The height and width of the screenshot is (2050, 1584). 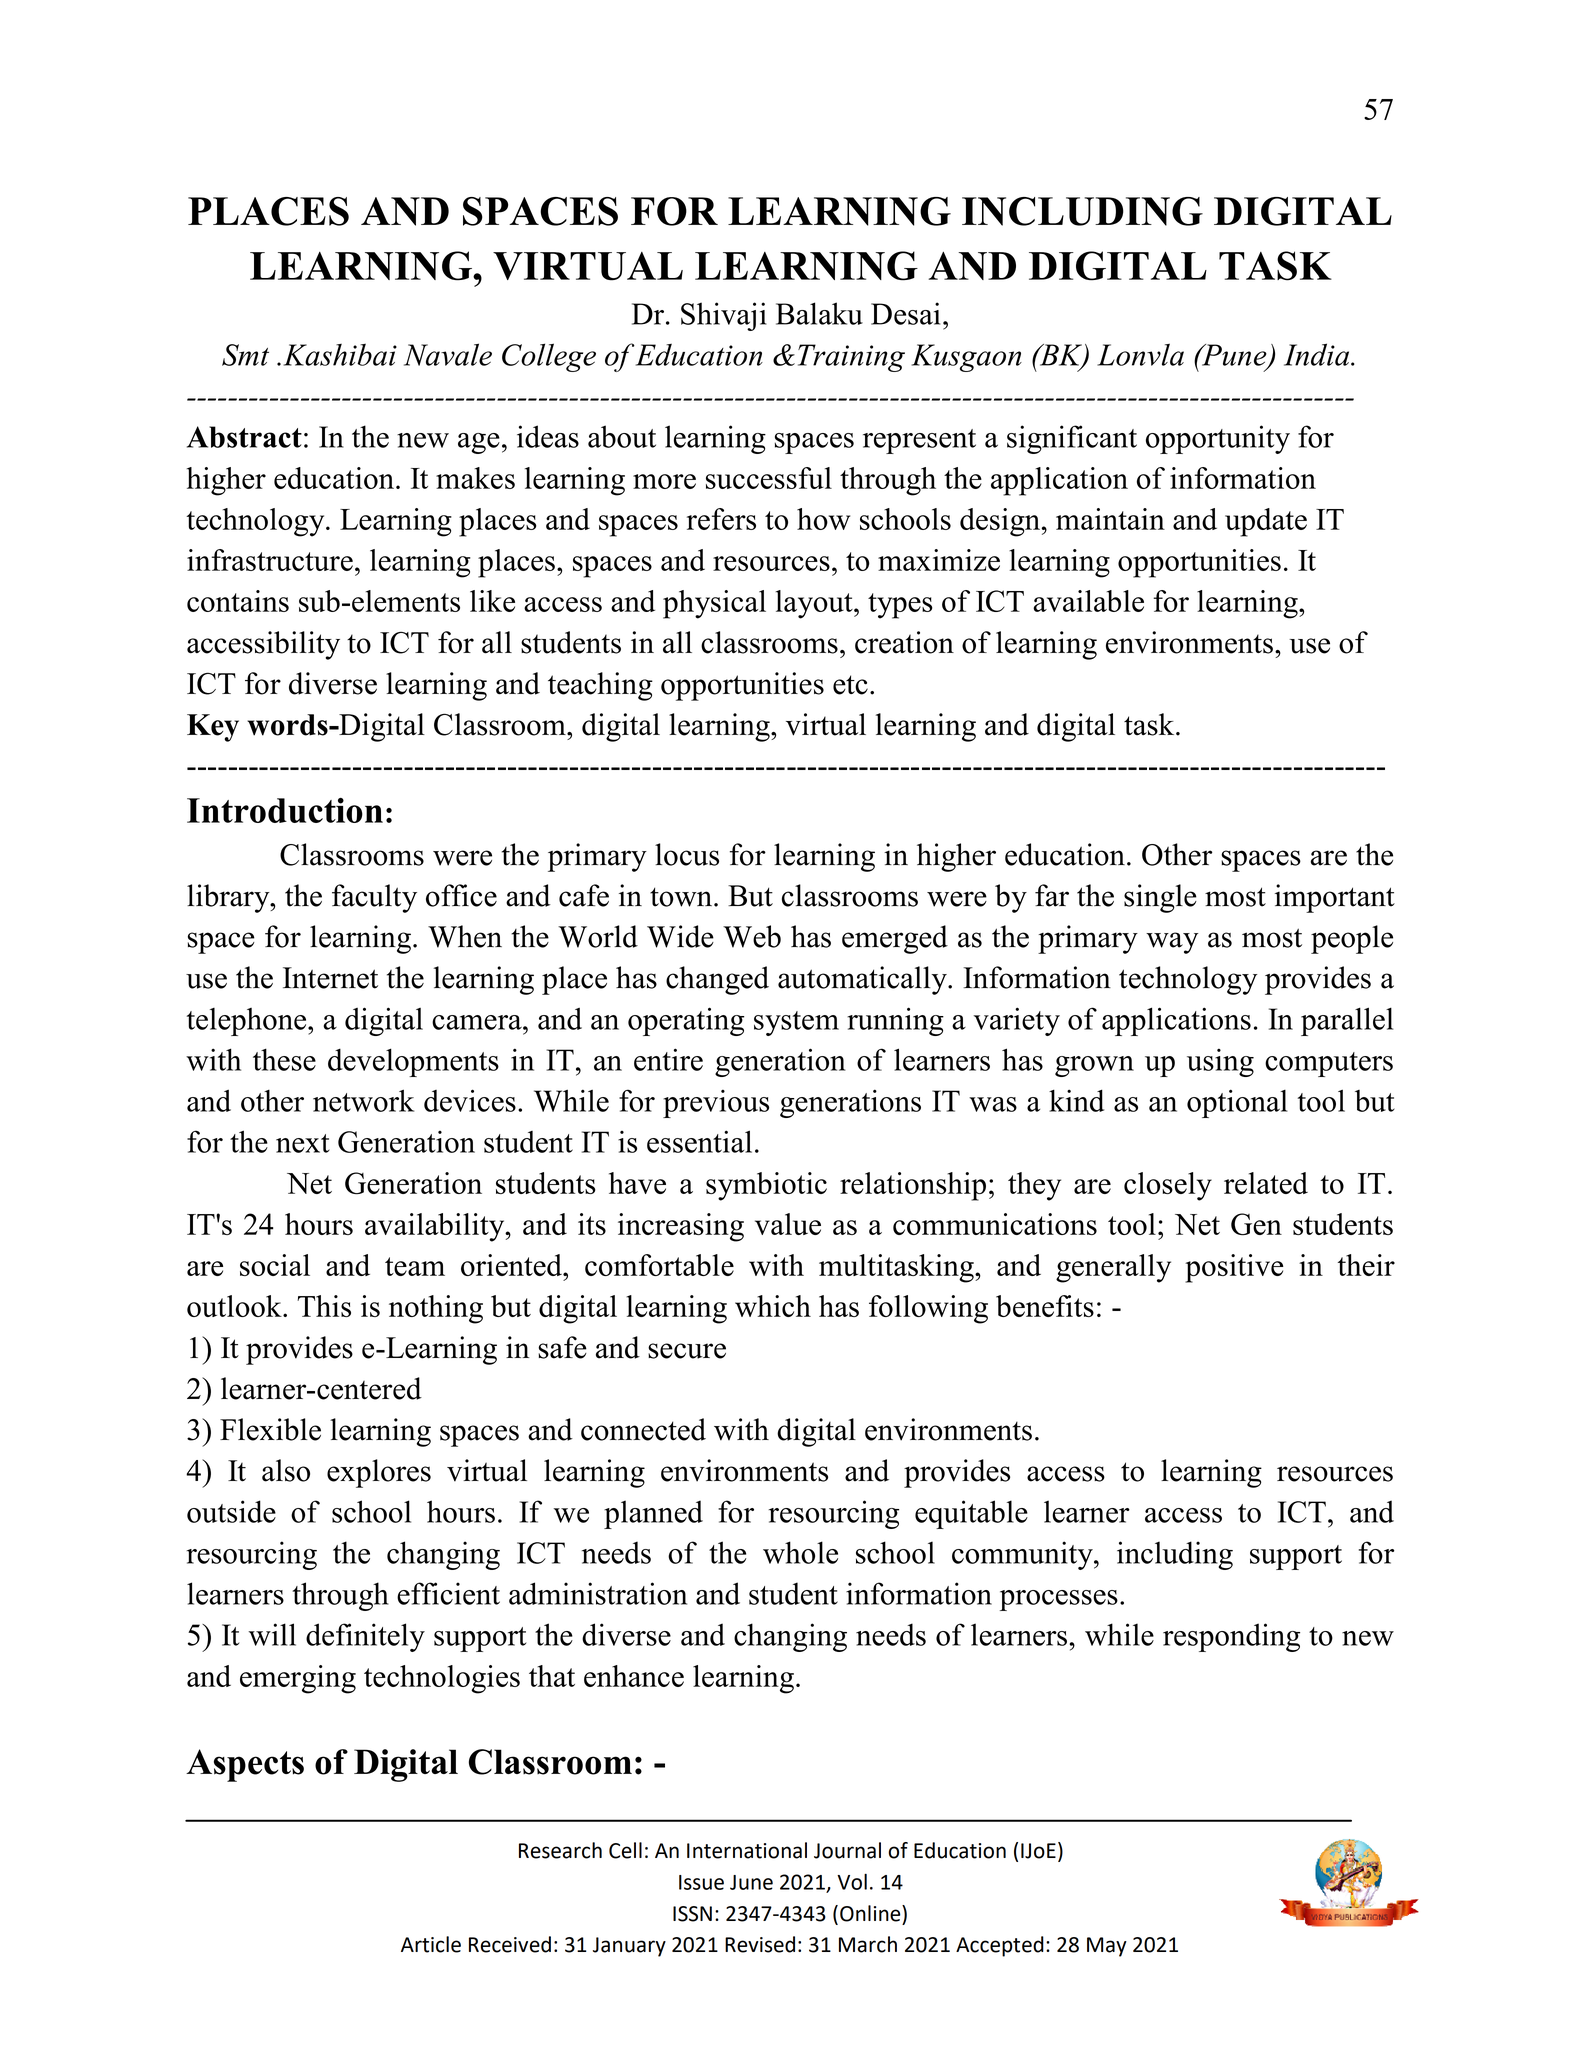 I want to click on positive, so click(x=1234, y=1268).
